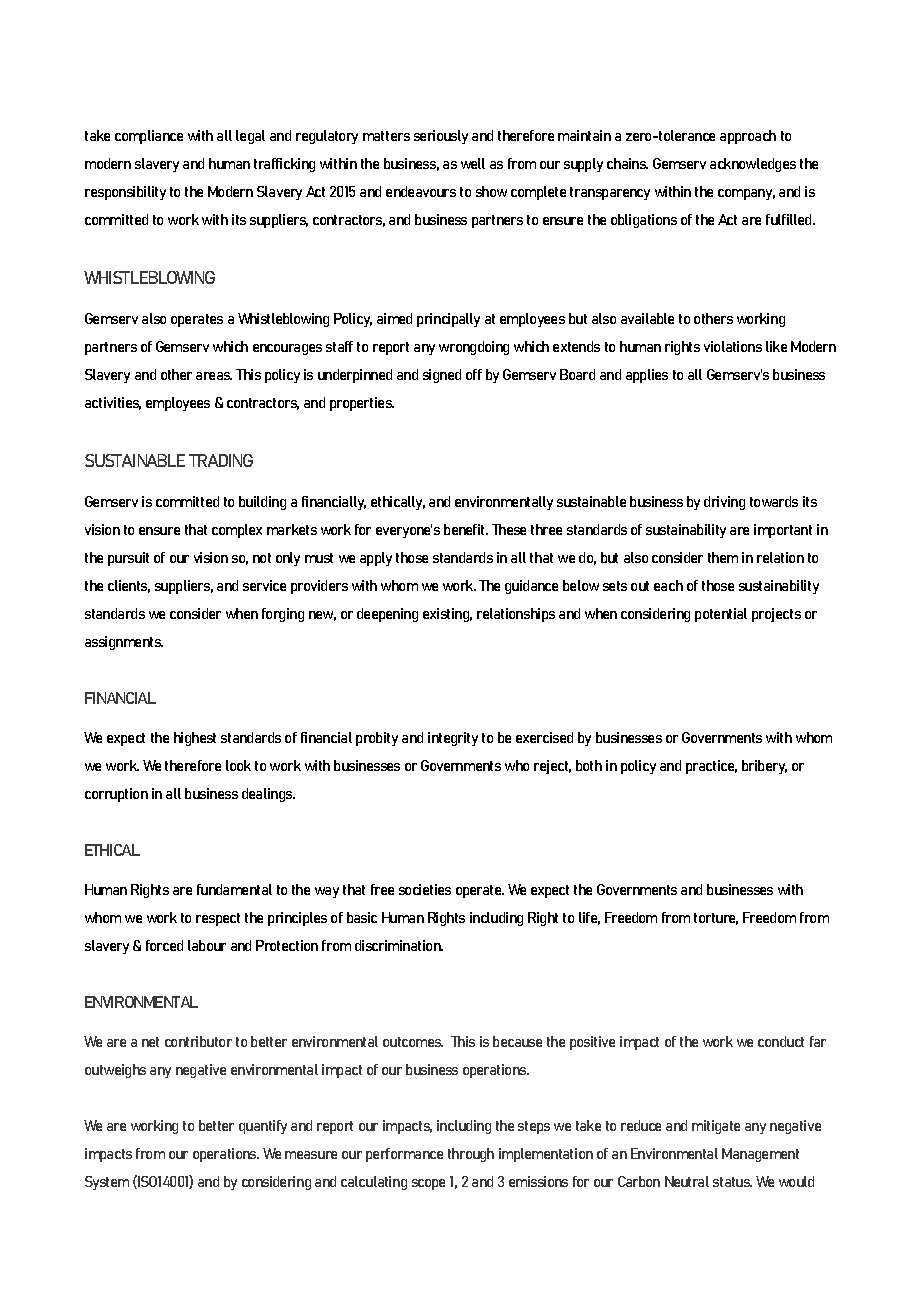  What do you see at coordinates (149, 137) in the screenshot?
I see `compliance` at bounding box center [149, 137].
